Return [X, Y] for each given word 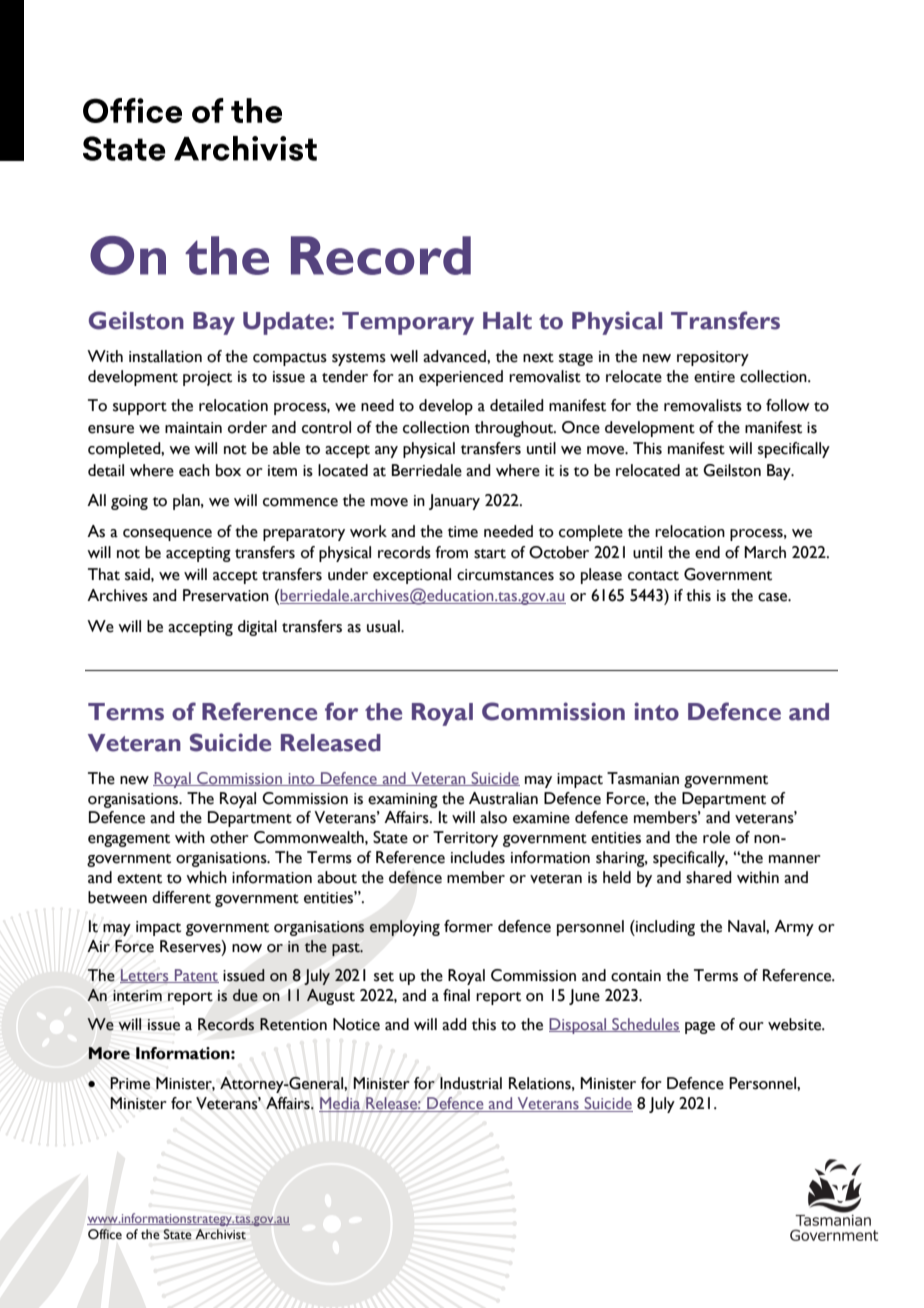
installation [165, 356]
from [451, 552]
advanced [455, 356]
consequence [167, 535]
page [700, 1028]
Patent [196, 976]
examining [403, 800]
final [456, 995]
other [229, 837]
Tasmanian [643, 778]
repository [713, 358]
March [765, 552]
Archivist [220, 1234]
